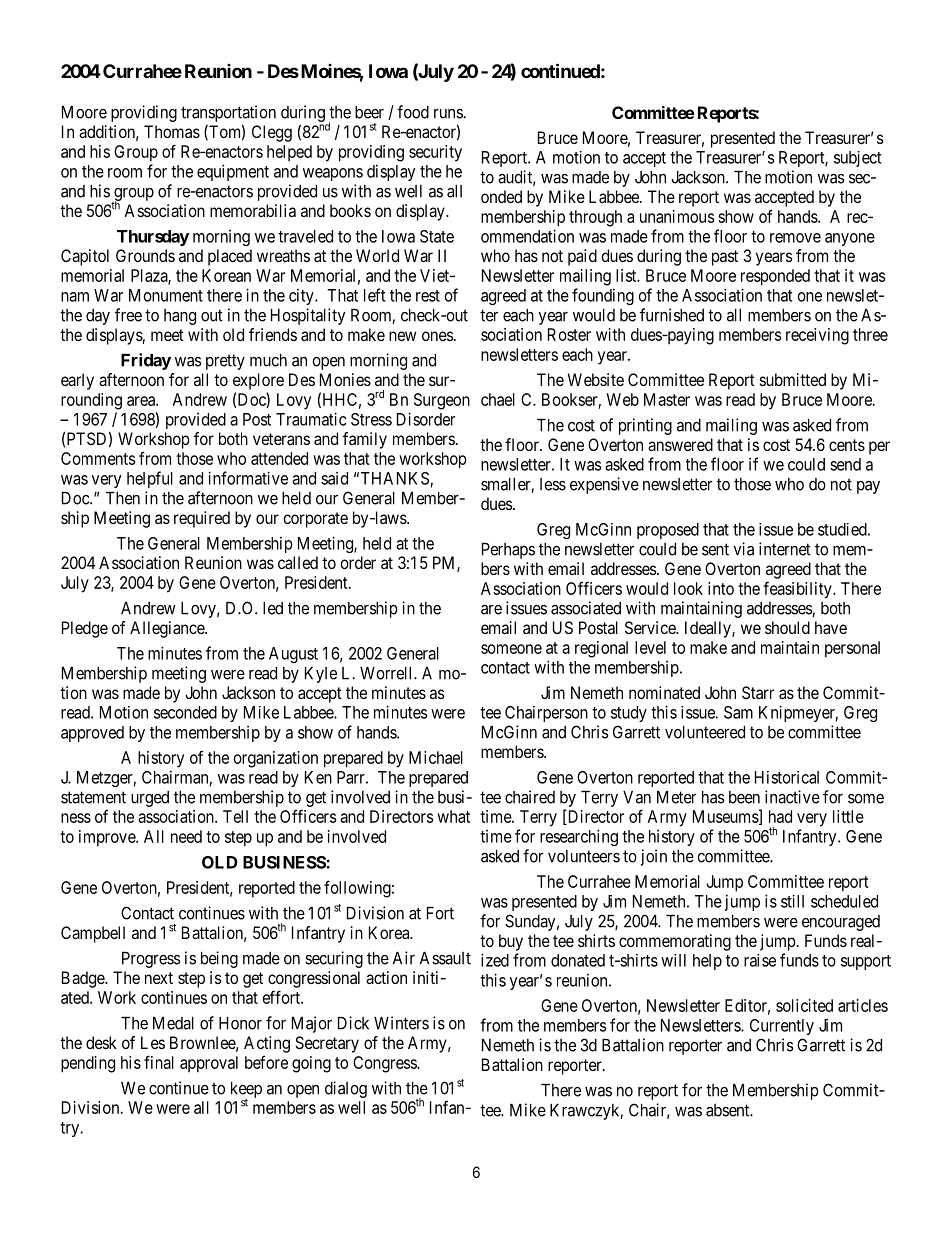  I want to click on subject, so click(857, 159).
